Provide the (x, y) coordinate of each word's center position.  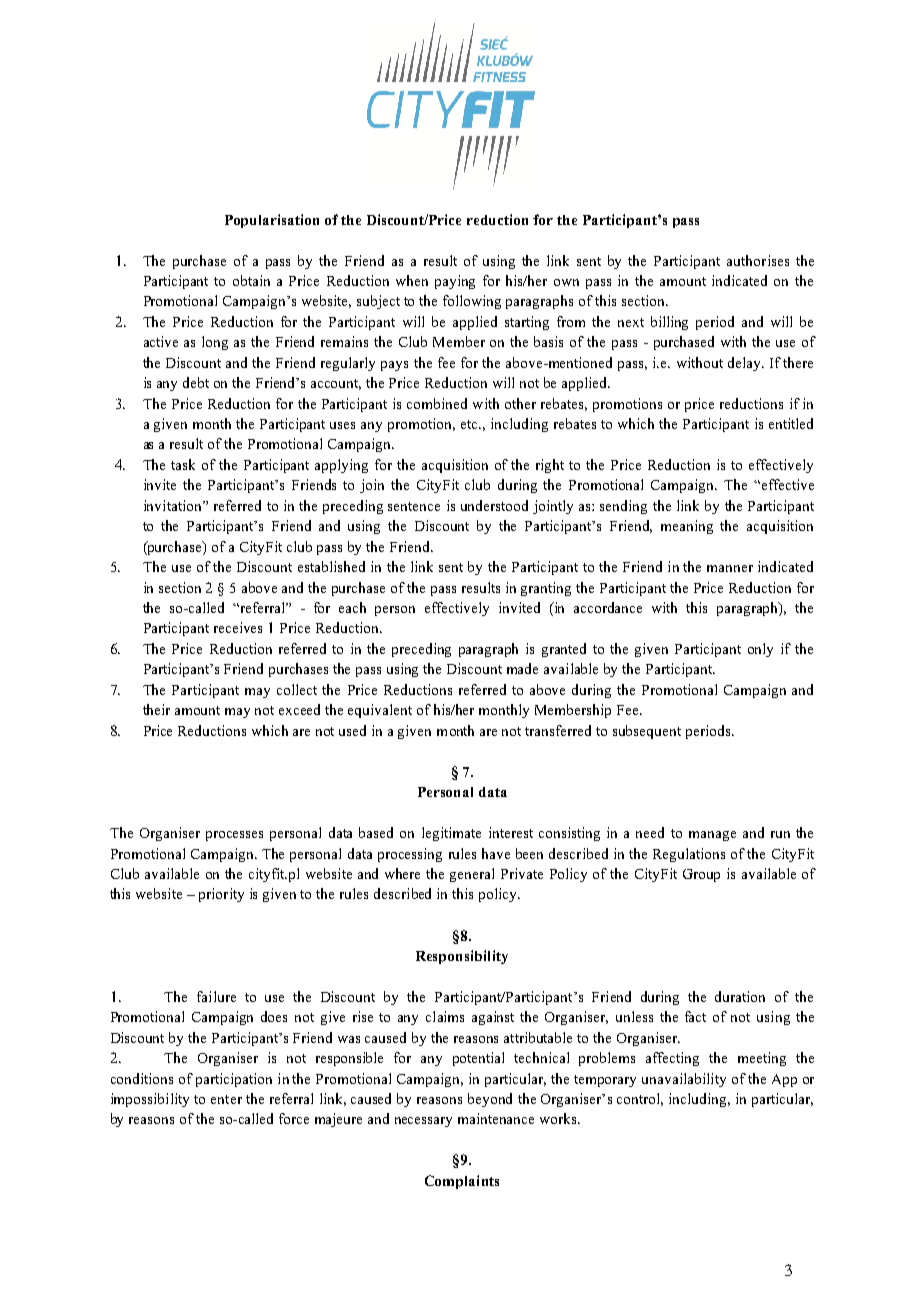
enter (226, 1099)
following (472, 302)
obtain (251, 280)
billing (669, 323)
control (640, 1099)
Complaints (462, 1182)
